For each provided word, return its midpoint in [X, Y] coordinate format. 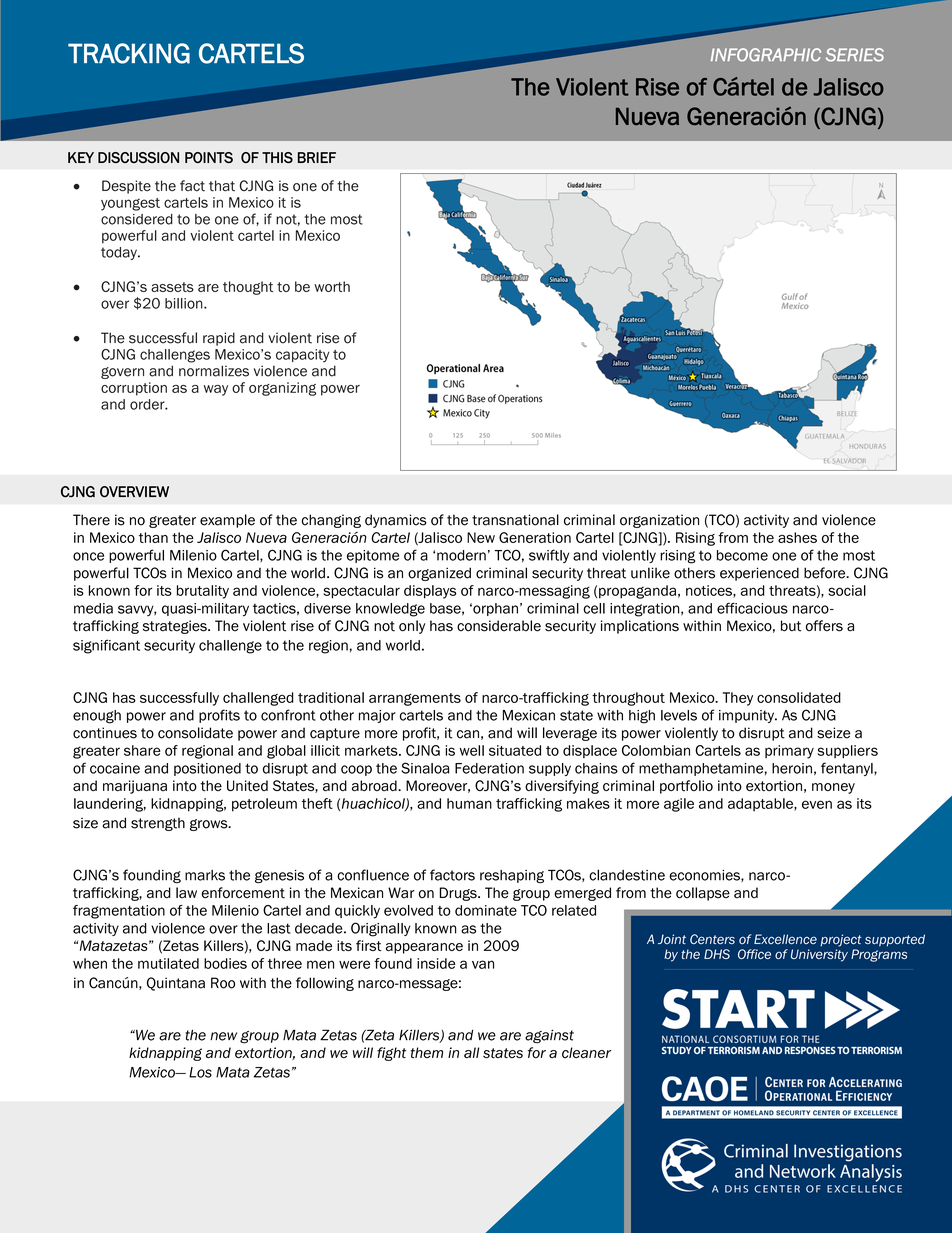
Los [200, 1072]
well [472, 750]
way [216, 390]
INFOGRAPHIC [766, 55]
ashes [797, 537]
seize [833, 733]
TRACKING [129, 53]
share [142, 750]
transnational [515, 520]
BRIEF [317, 157]
